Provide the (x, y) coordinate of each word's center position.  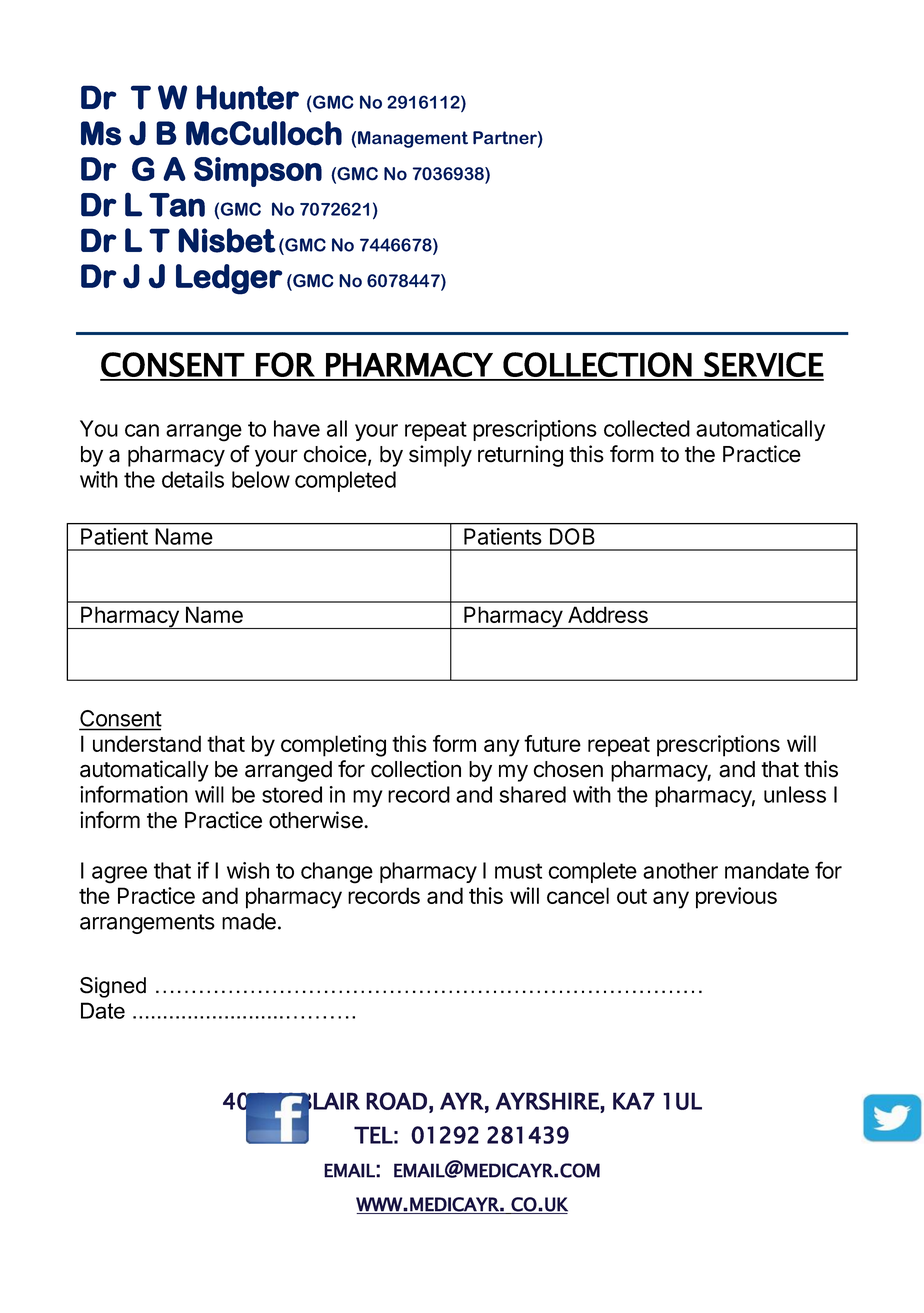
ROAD (396, 1101)
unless (795, 794)
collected (647, 428)
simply (440, 456)
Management (413, 139)
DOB (572, 536)
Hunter (247, 97)
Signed (113, 987)
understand (147, 743)
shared (533, 794)
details (193, 479)
